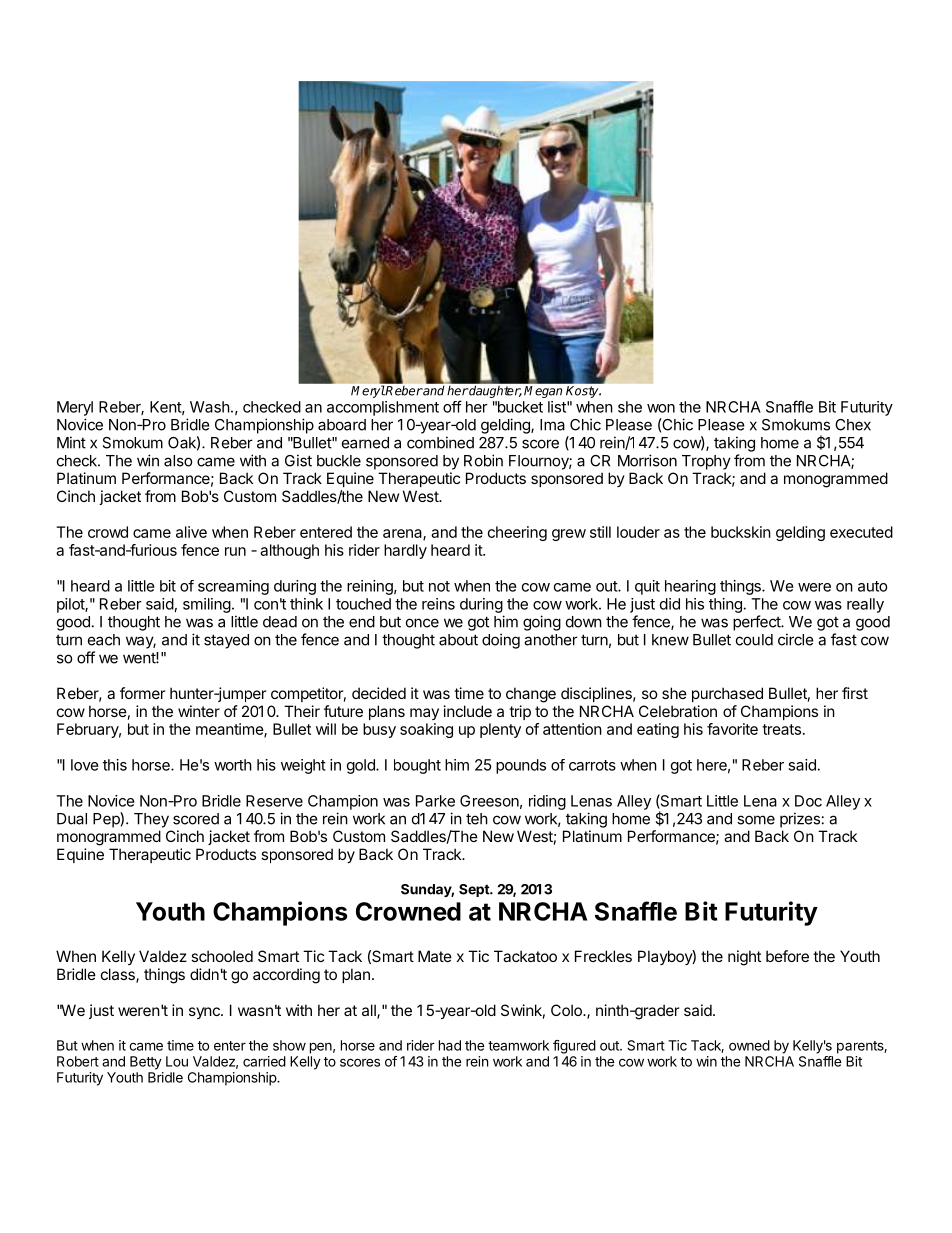  Describe the element at coordinates (781, 729) in the image. I see `treats` at that location.
